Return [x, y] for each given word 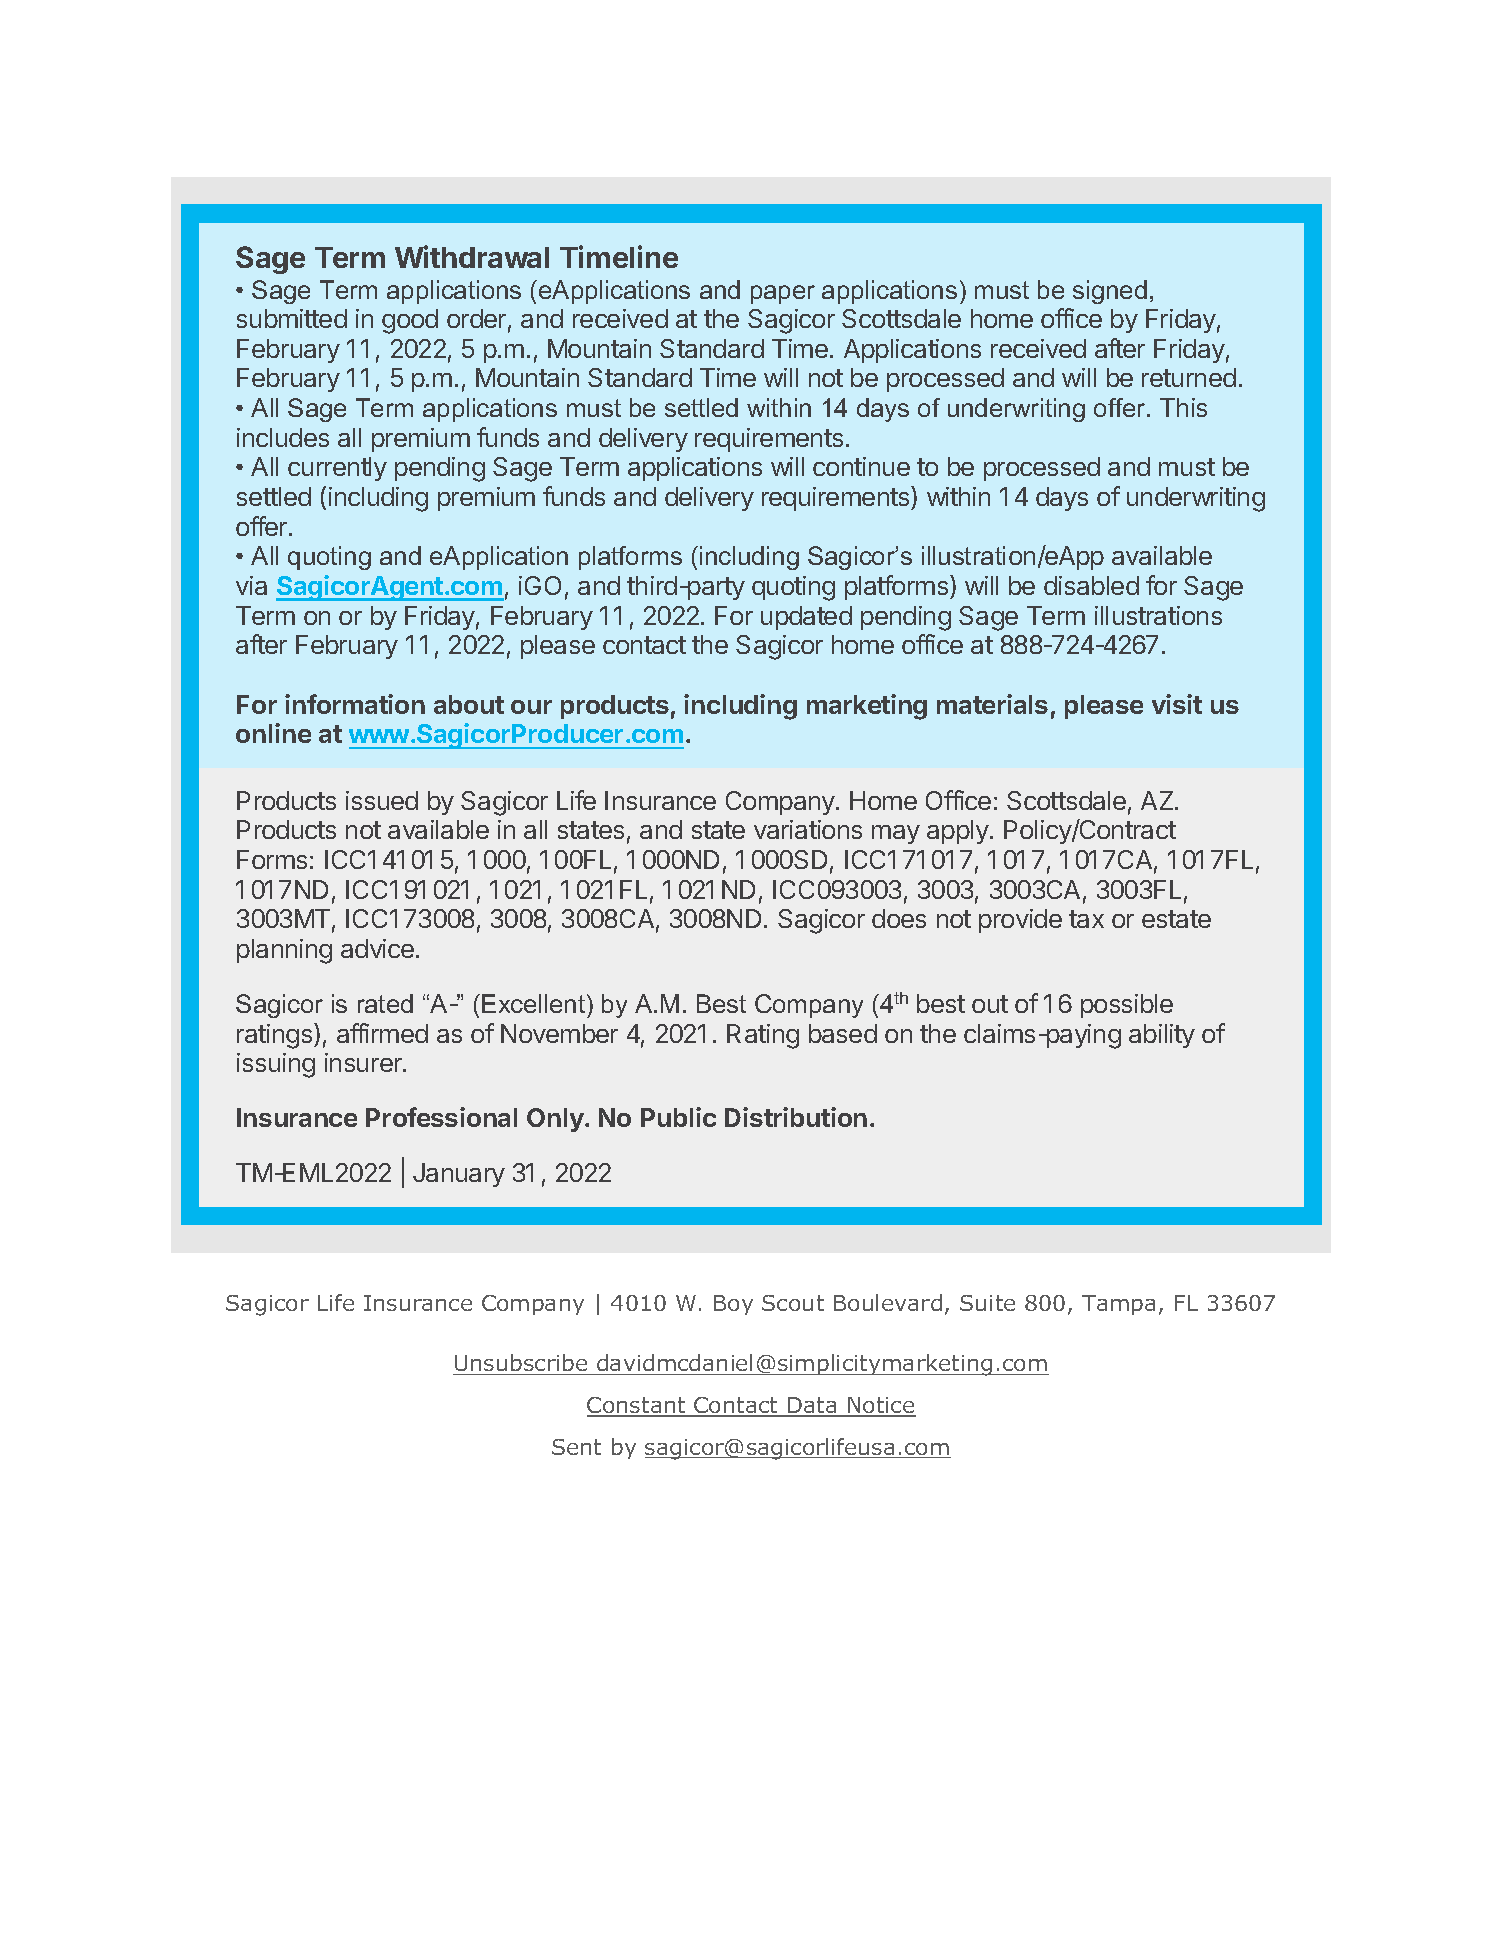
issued [382, 800]
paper [783, 294]
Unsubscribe [521, 1364]
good [410, 321]
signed [1110, 292]
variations [808, 829]
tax [1086, 919]
